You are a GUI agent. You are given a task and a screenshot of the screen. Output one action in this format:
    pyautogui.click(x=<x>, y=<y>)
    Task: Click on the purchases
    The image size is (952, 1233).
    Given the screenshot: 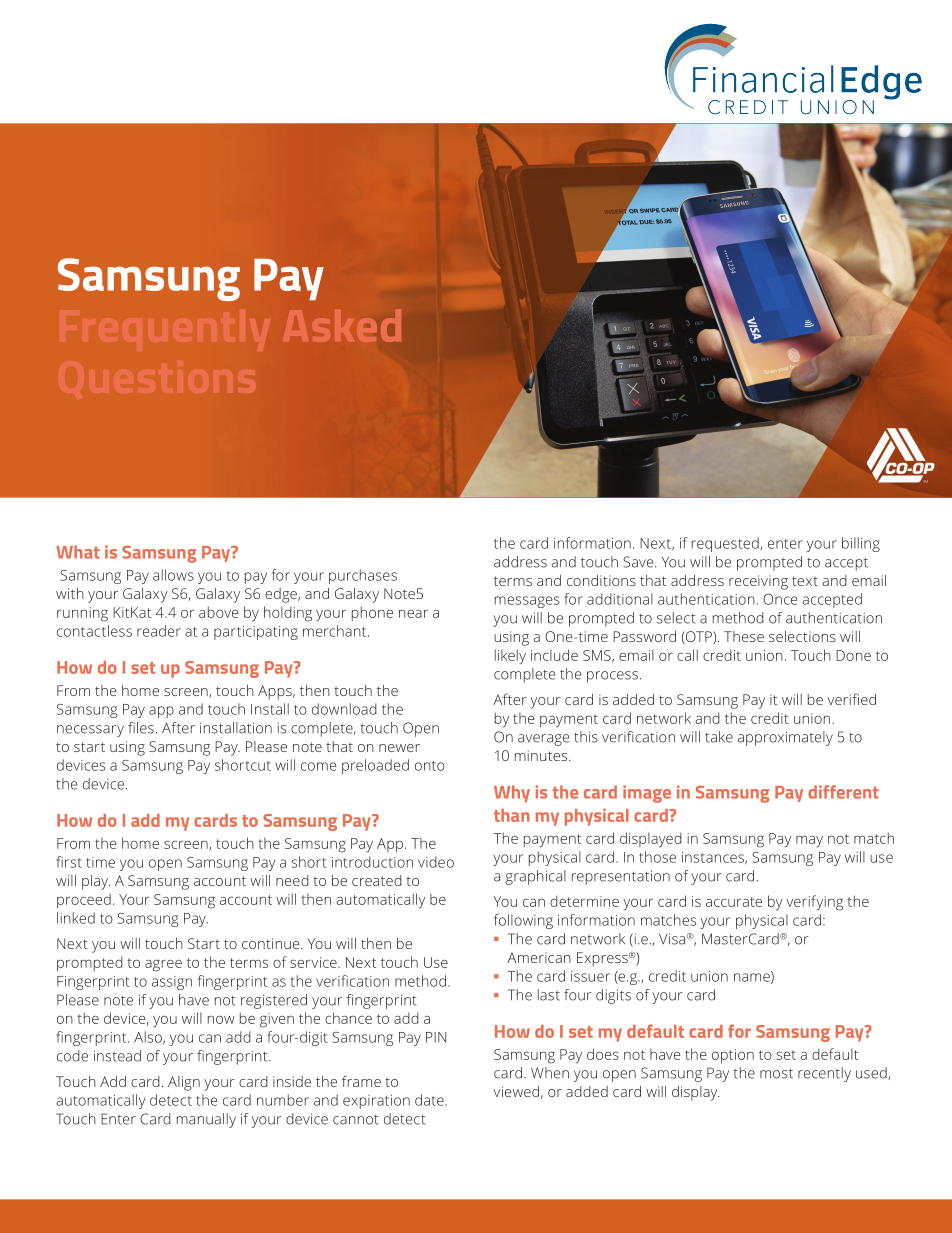 What is the action you would take?
    pyautogui.click(x=363, y=576)
